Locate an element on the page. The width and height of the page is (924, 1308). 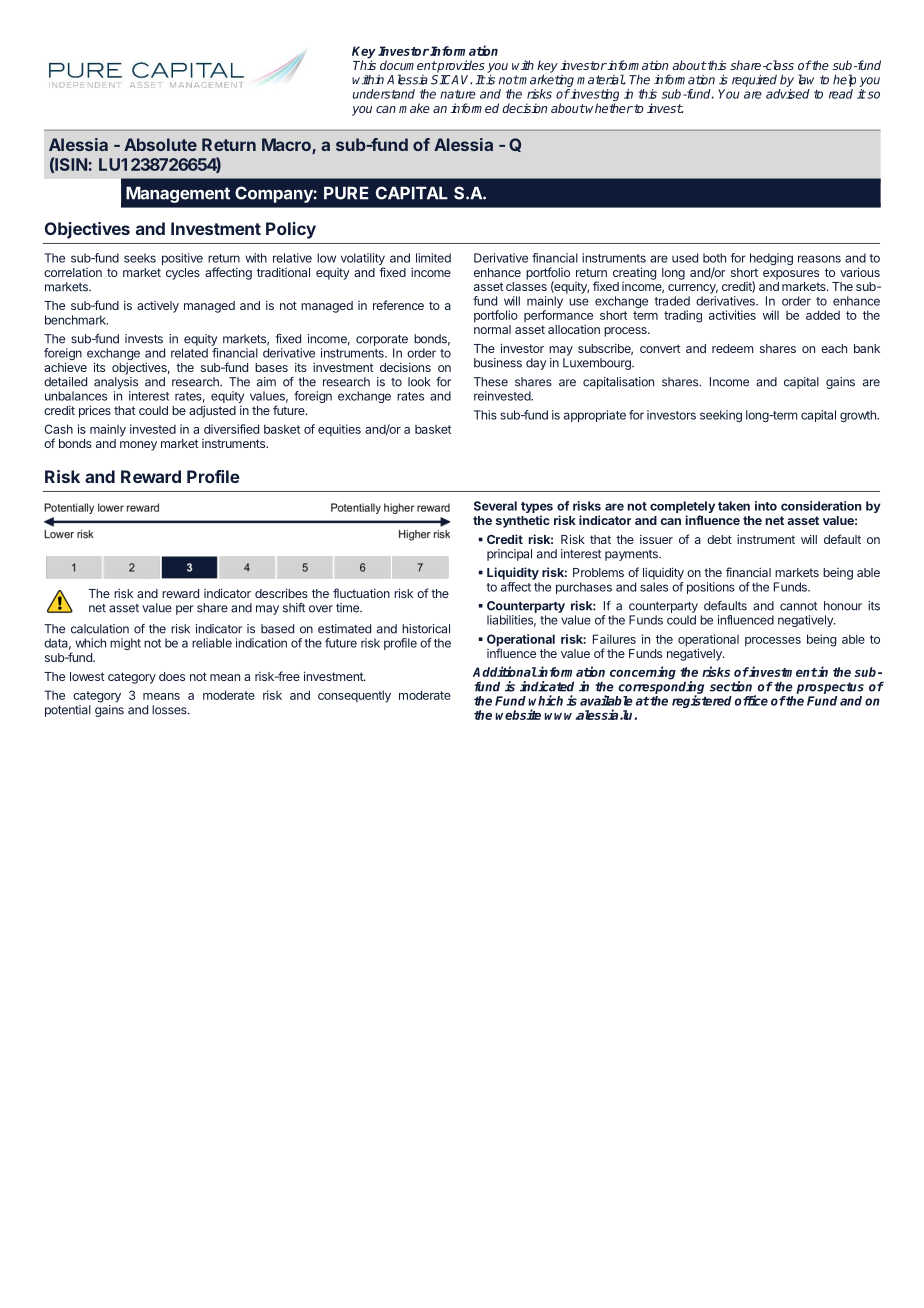
limited is located at coordinates (433, 258).
